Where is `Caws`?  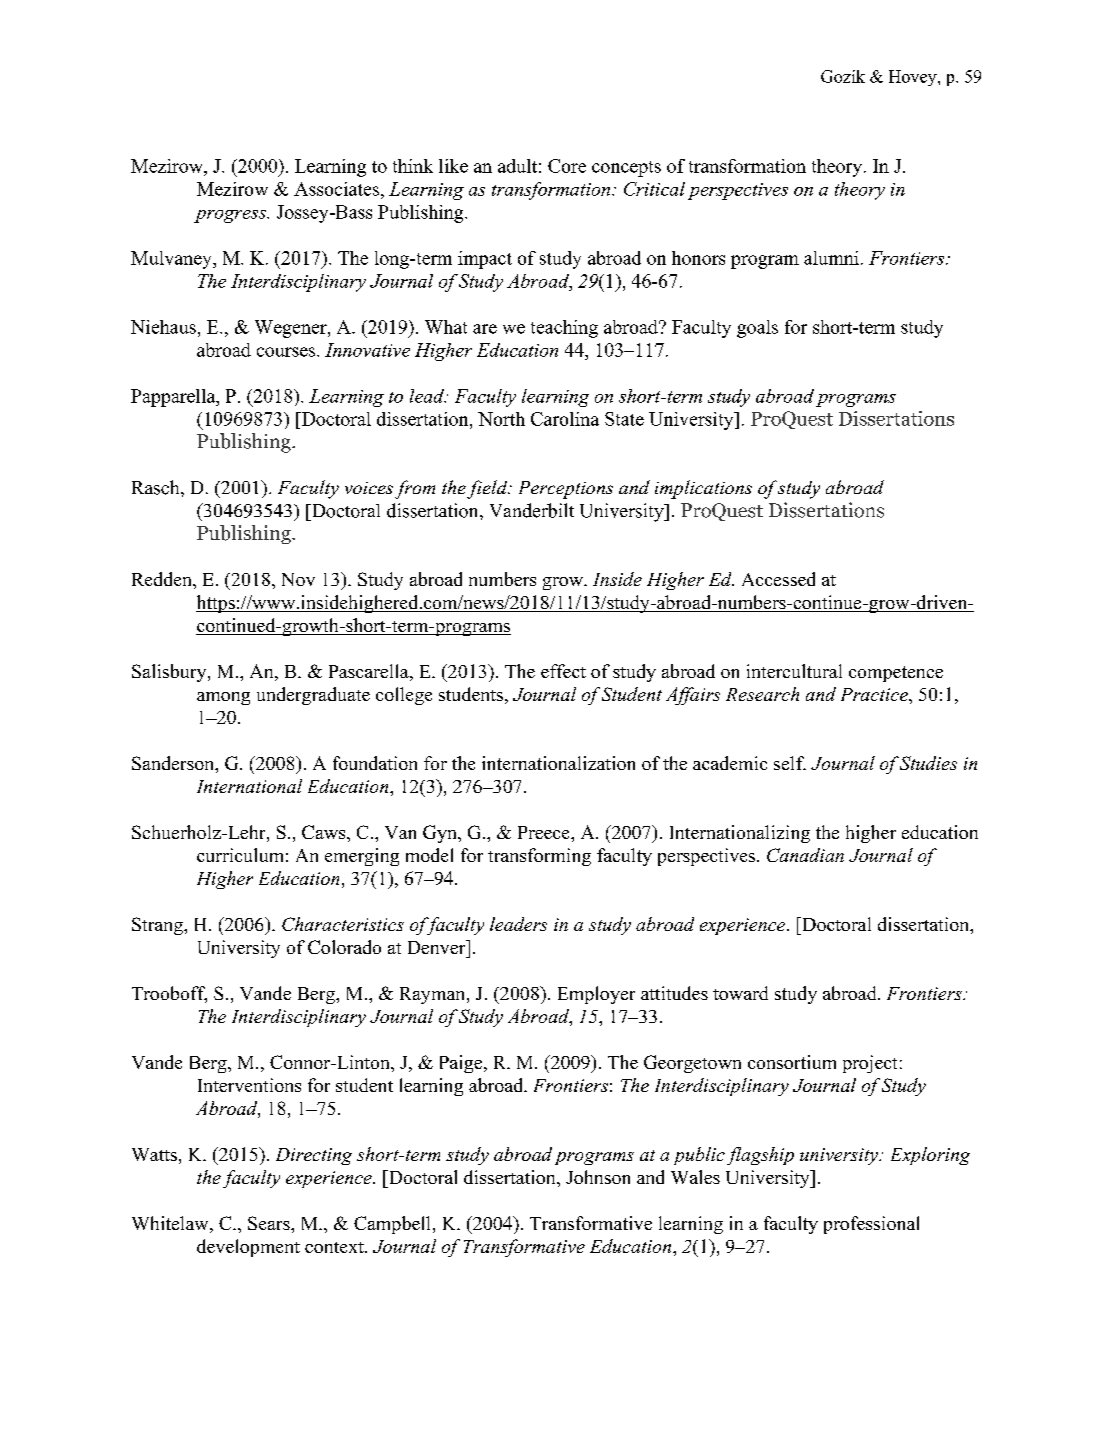
Caws is located at coordinates (325, 832).
